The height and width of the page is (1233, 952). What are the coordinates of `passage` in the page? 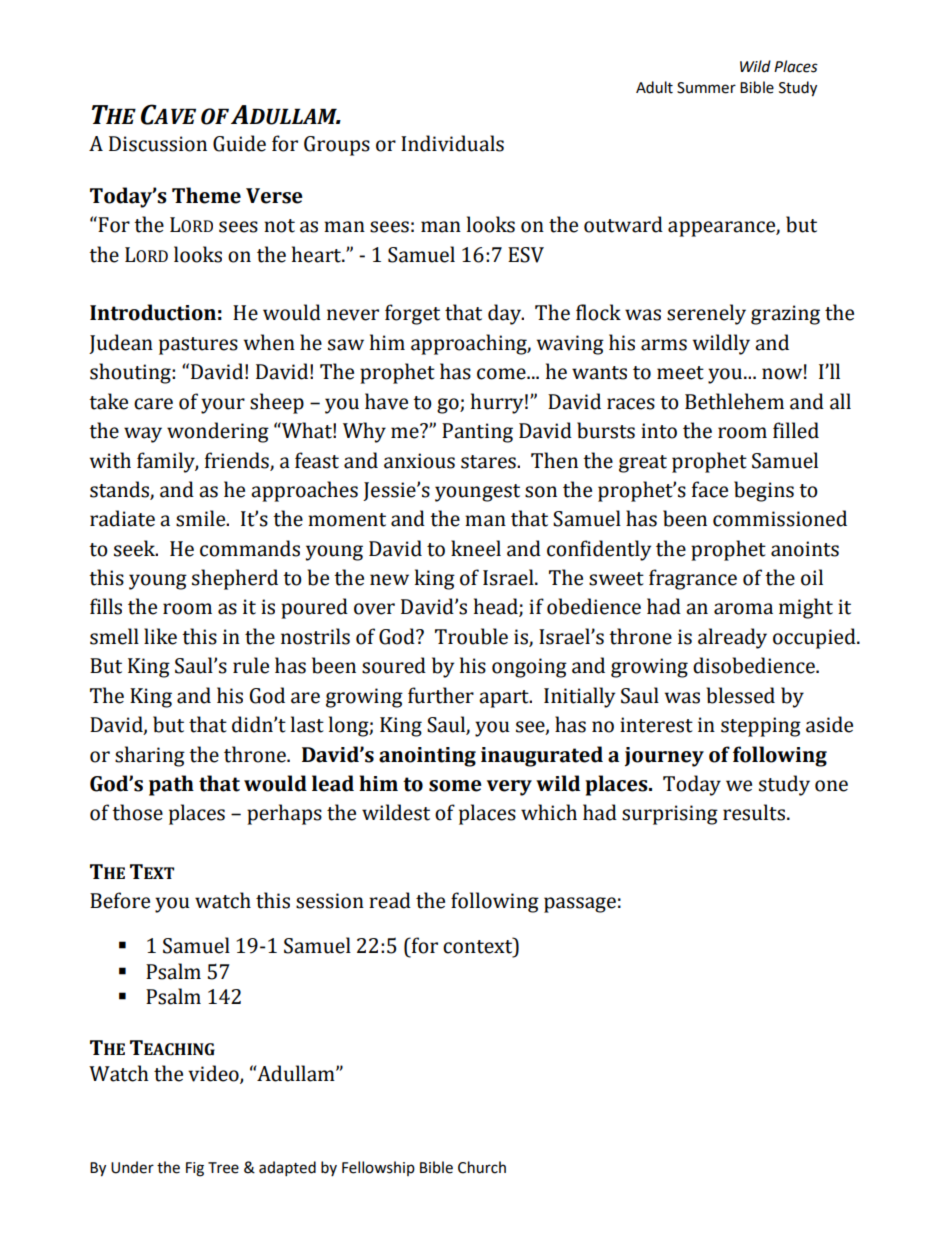 It's located at (580, 905).
